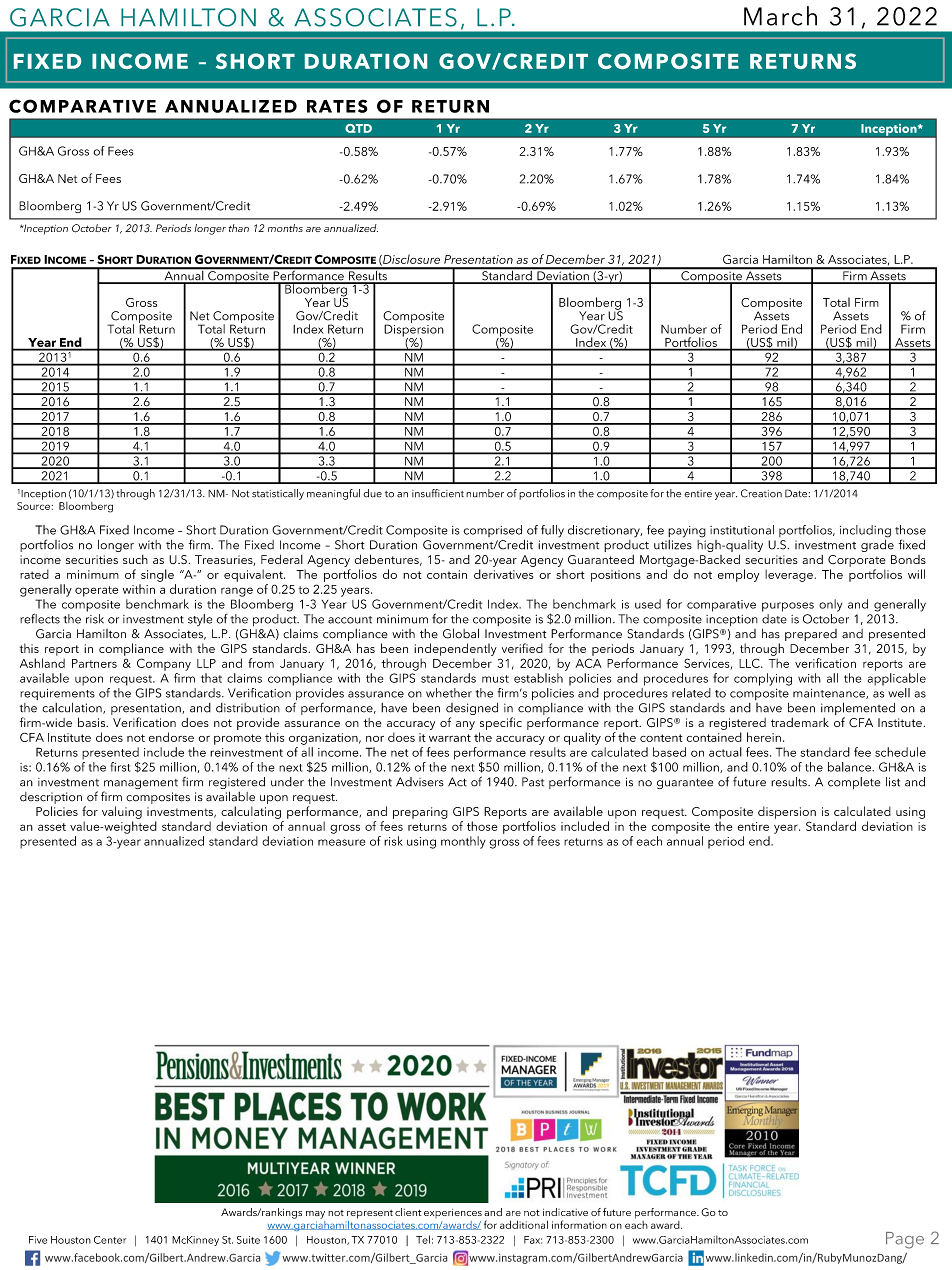 The height and width of the image is (1270, 952). I want to click on QTD, so click(358, 128).
